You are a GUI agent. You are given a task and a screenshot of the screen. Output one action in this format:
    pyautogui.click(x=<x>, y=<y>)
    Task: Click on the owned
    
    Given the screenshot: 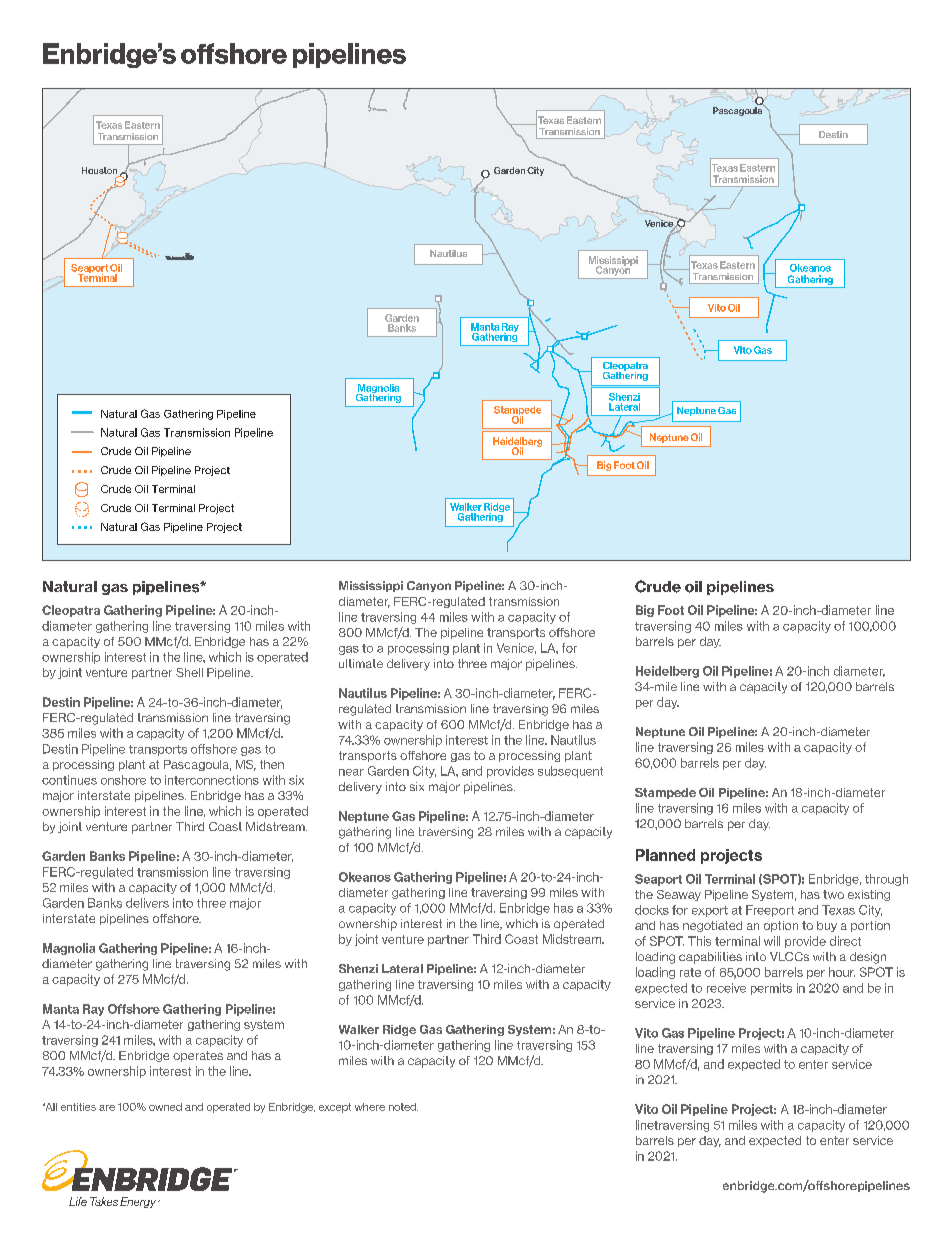 What is the action you would take?
    pyautogui.click(x=165, y=1107)
